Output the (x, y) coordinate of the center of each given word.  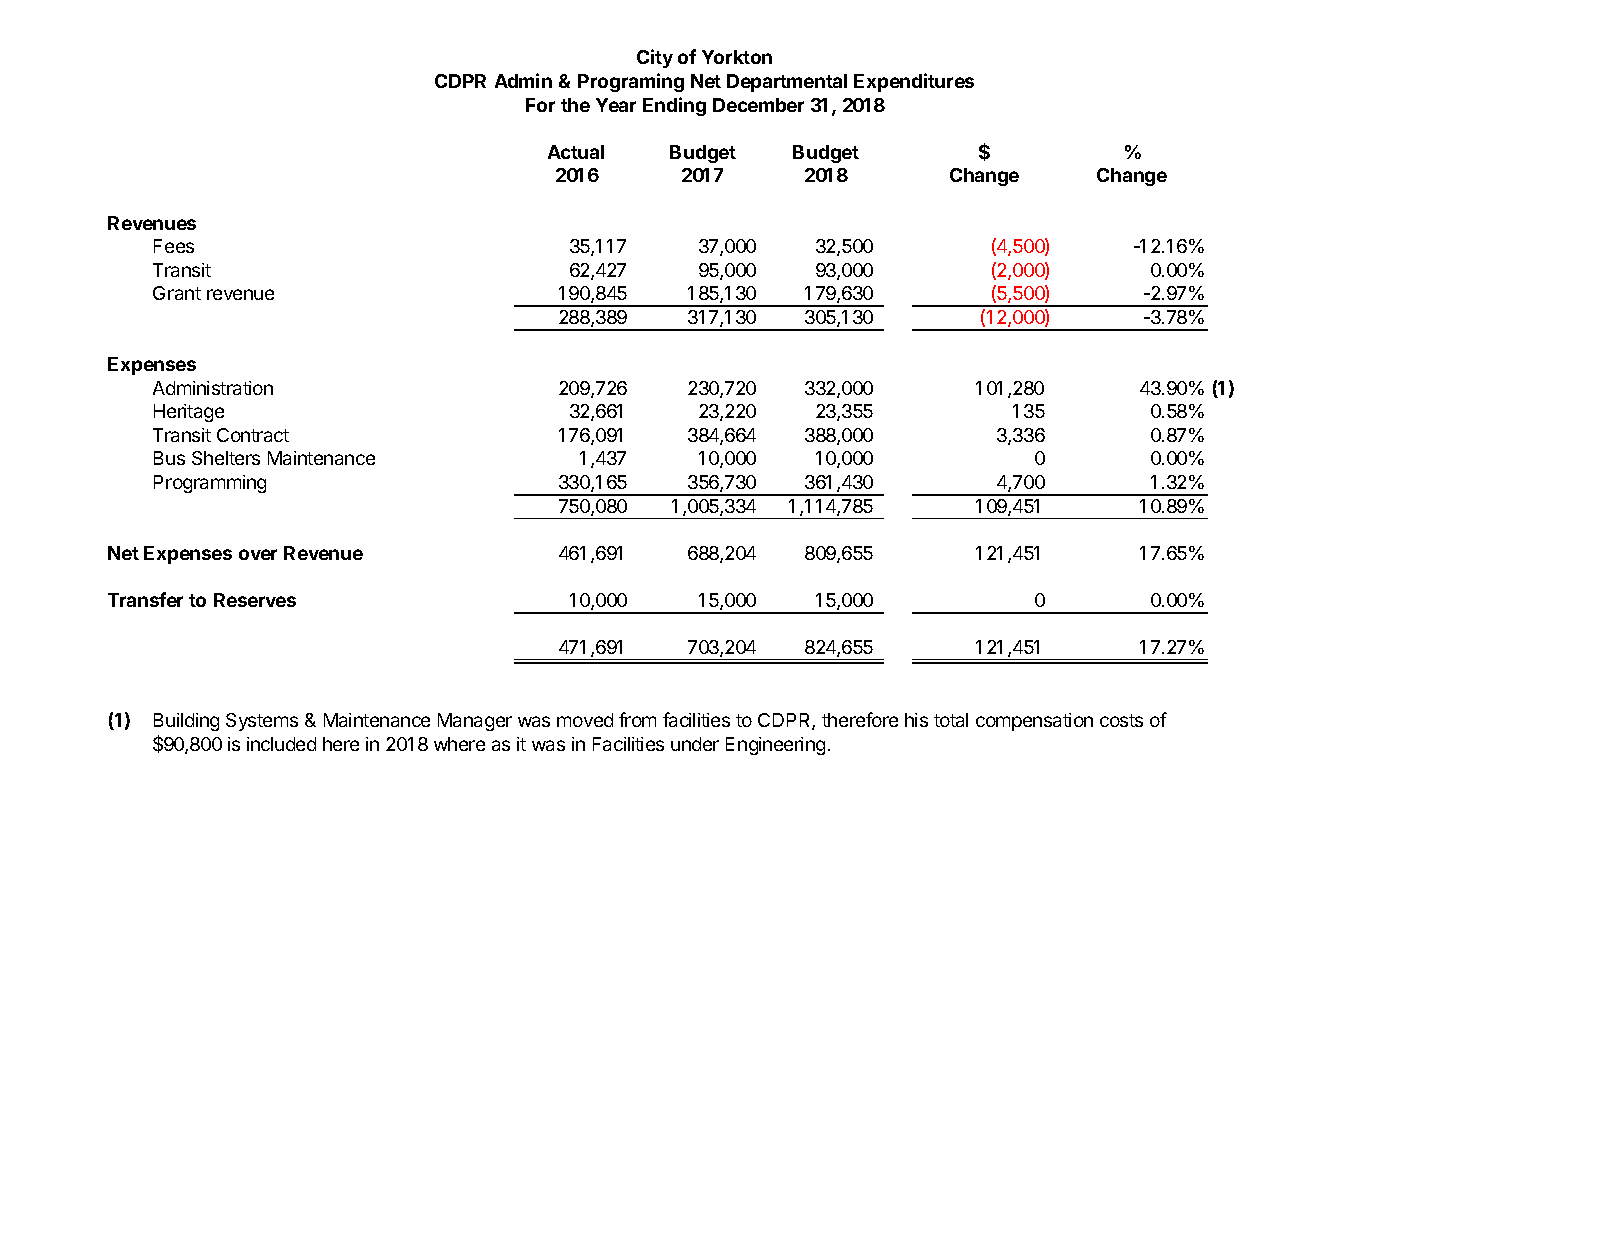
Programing (631, 82)
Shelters (226, 458)
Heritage (189, 413)
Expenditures (914, 82)
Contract (253, 435)
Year (616, 105)
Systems (262, 722)
